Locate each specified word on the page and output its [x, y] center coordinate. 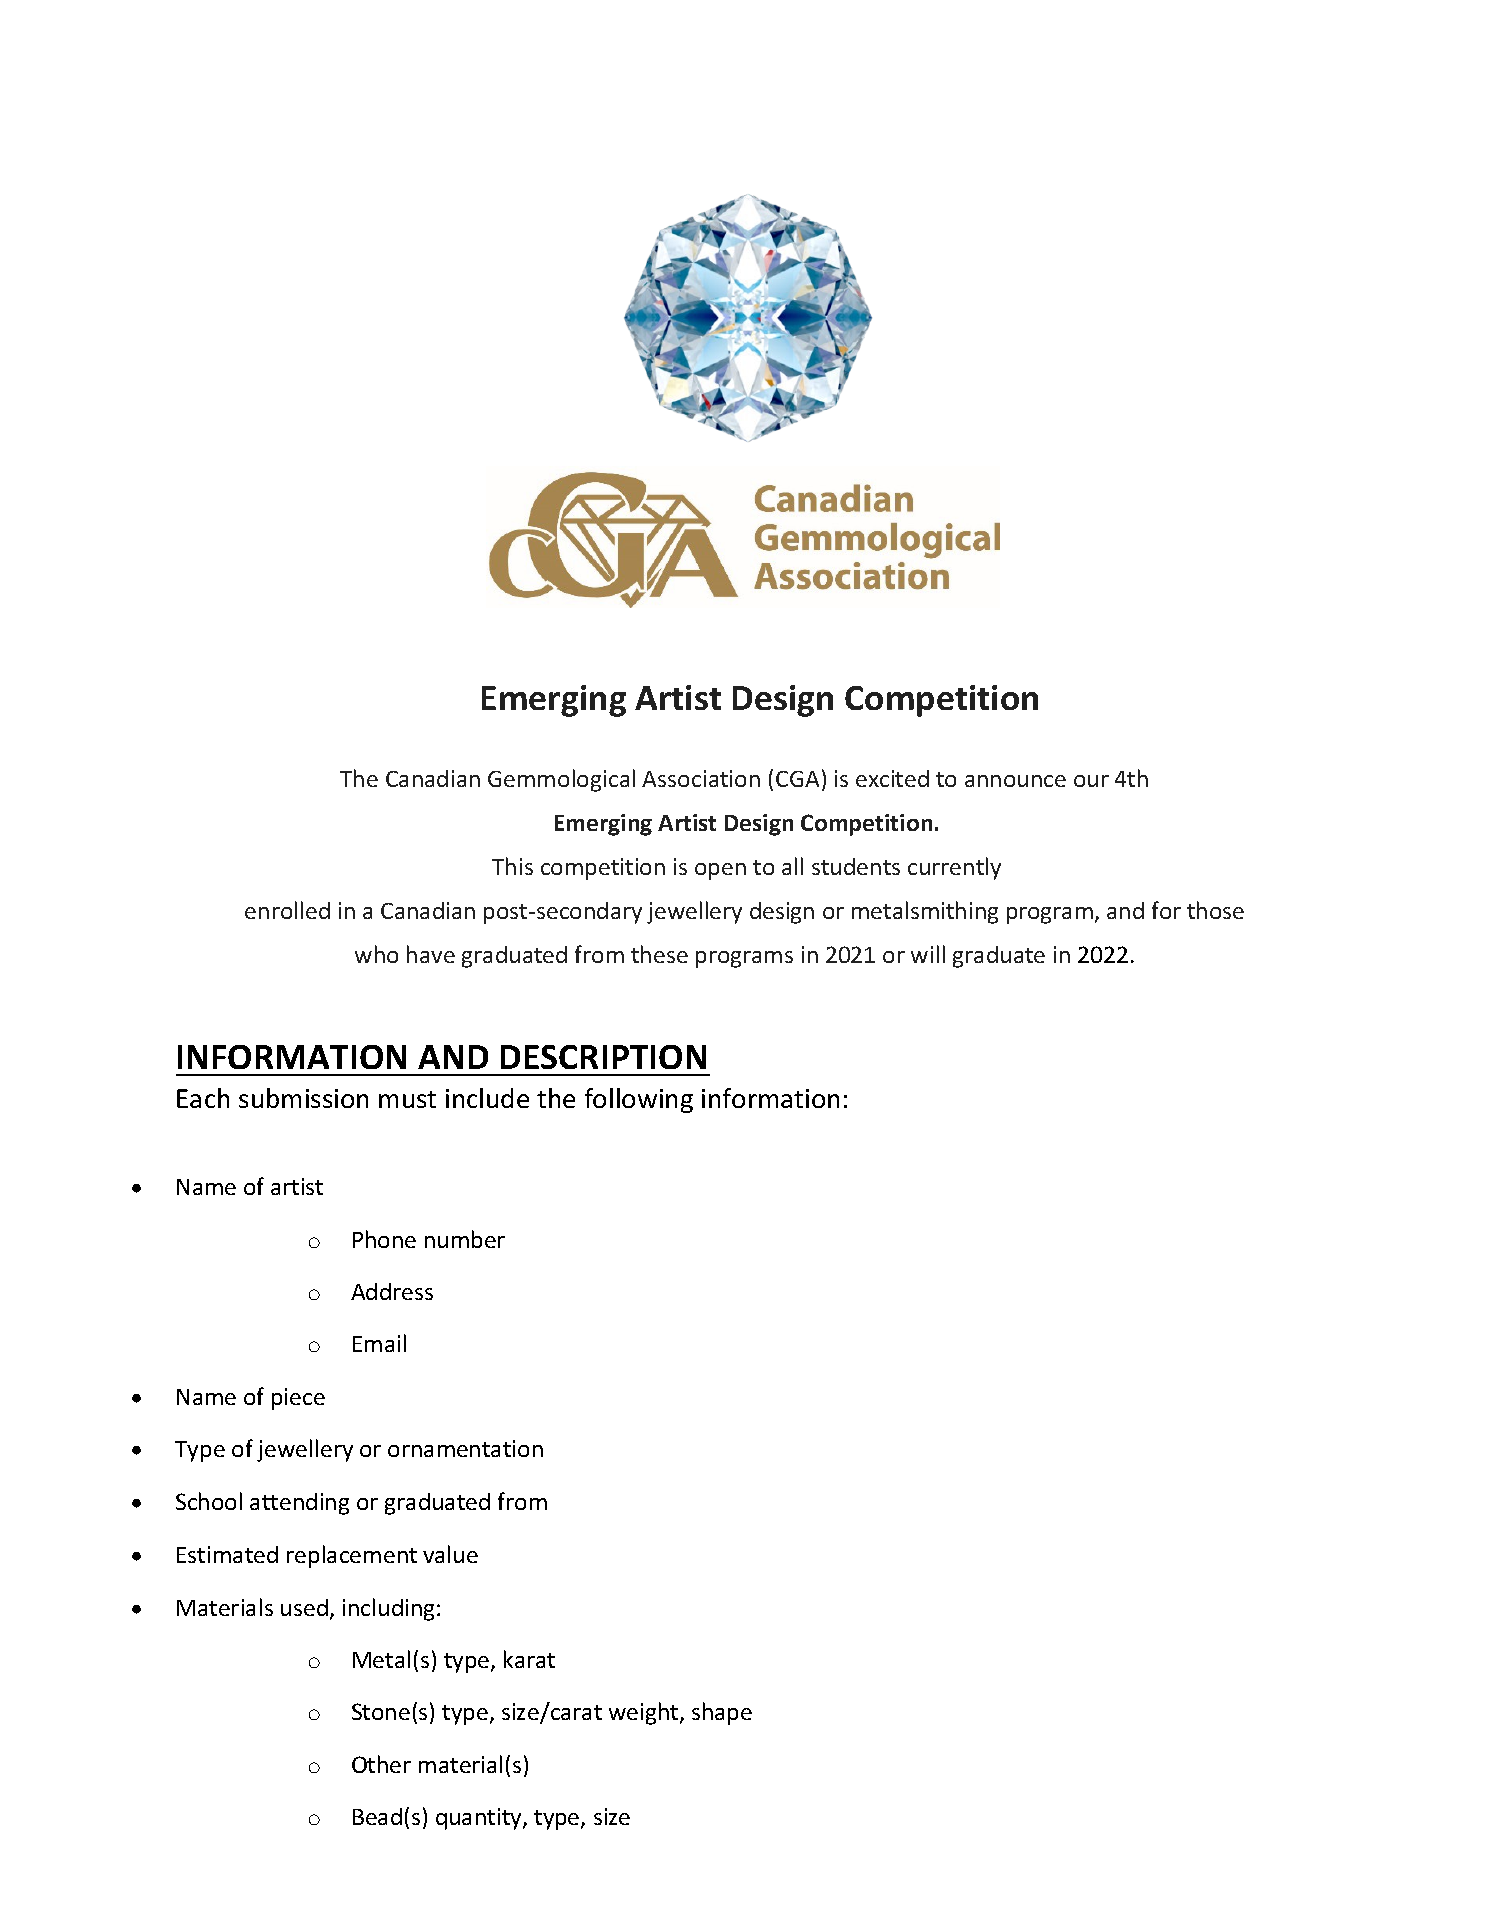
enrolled [287, 910]
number [465, 1239]
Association [701, 778]
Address [392, 1291]
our [1091, 781]
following [639, 1100]
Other [381, 1764]
